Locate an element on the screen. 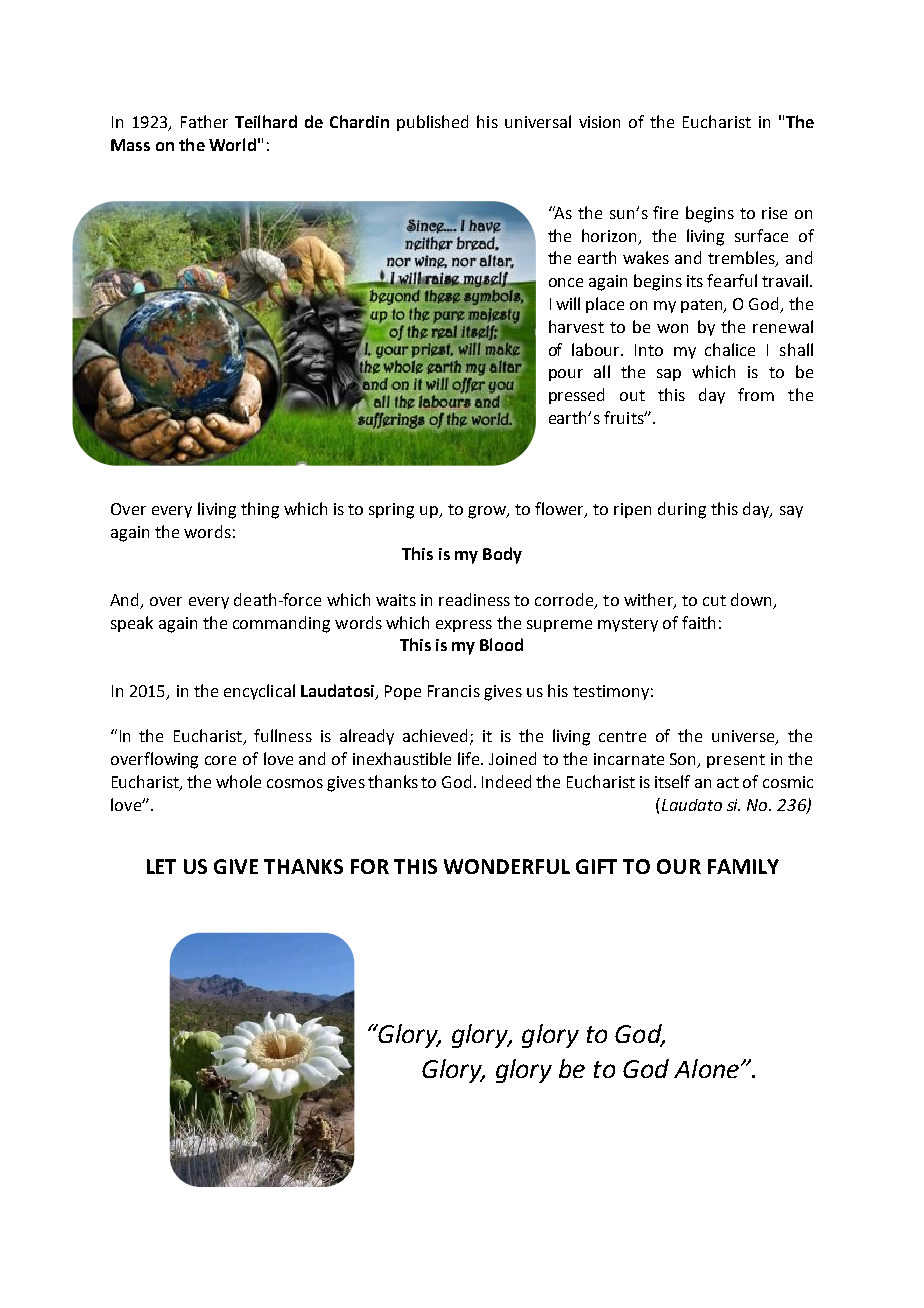  readiness is located at coordinates (474, 599).
